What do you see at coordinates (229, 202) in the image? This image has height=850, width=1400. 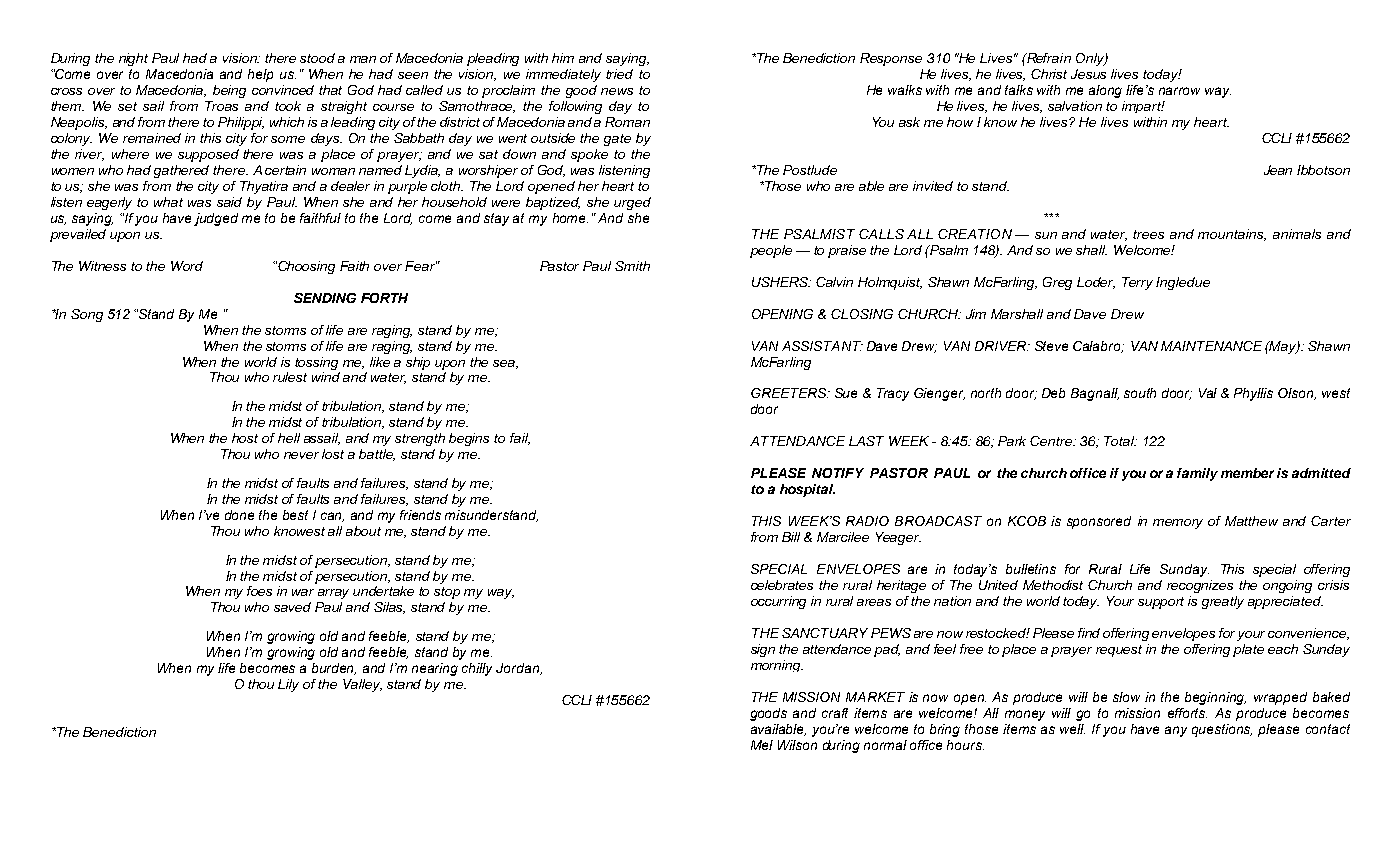 I see `said` at bounding box center [229, 202].
